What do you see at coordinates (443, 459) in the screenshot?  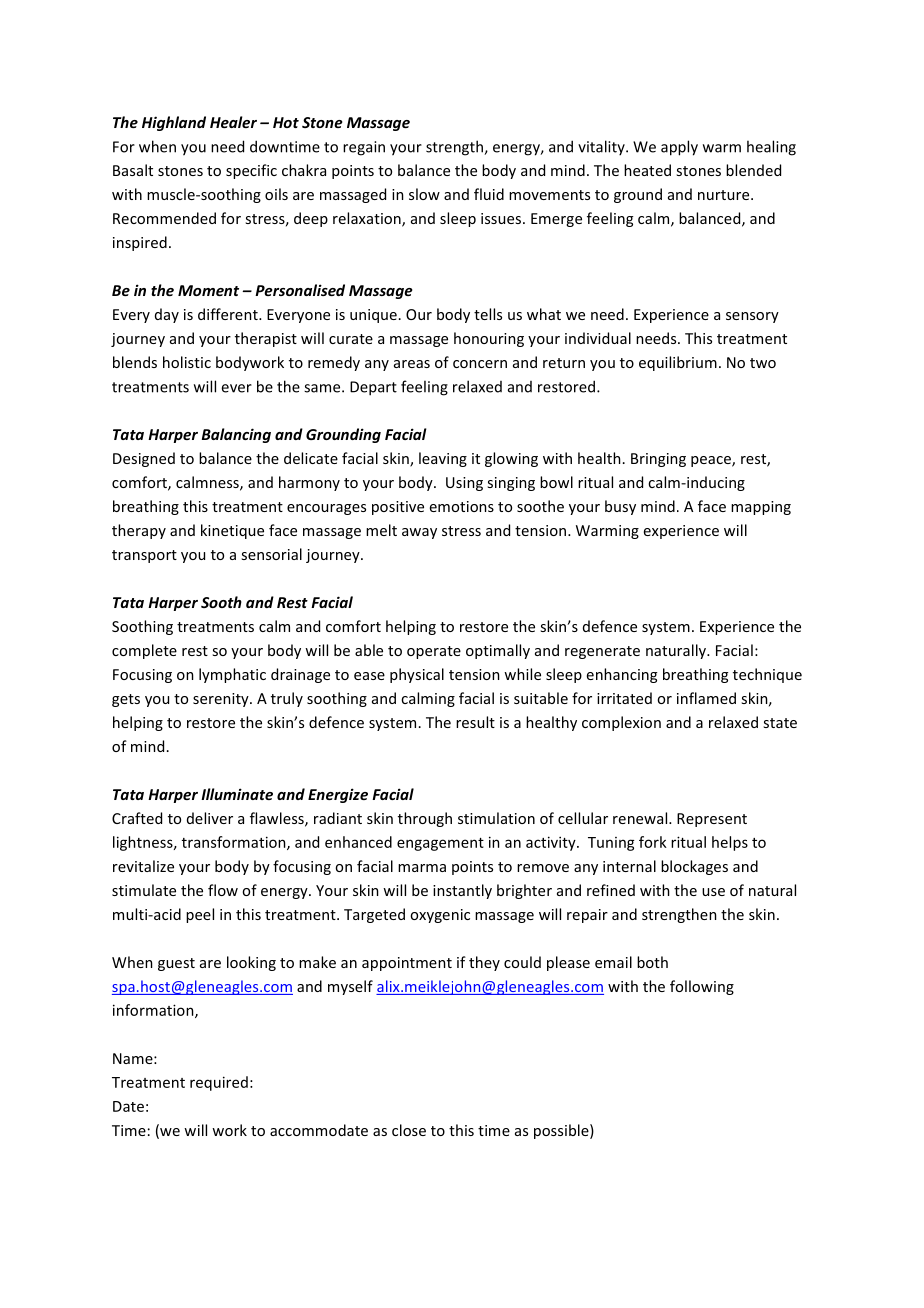 I see `leaving` at bounding box center [443, 459].
